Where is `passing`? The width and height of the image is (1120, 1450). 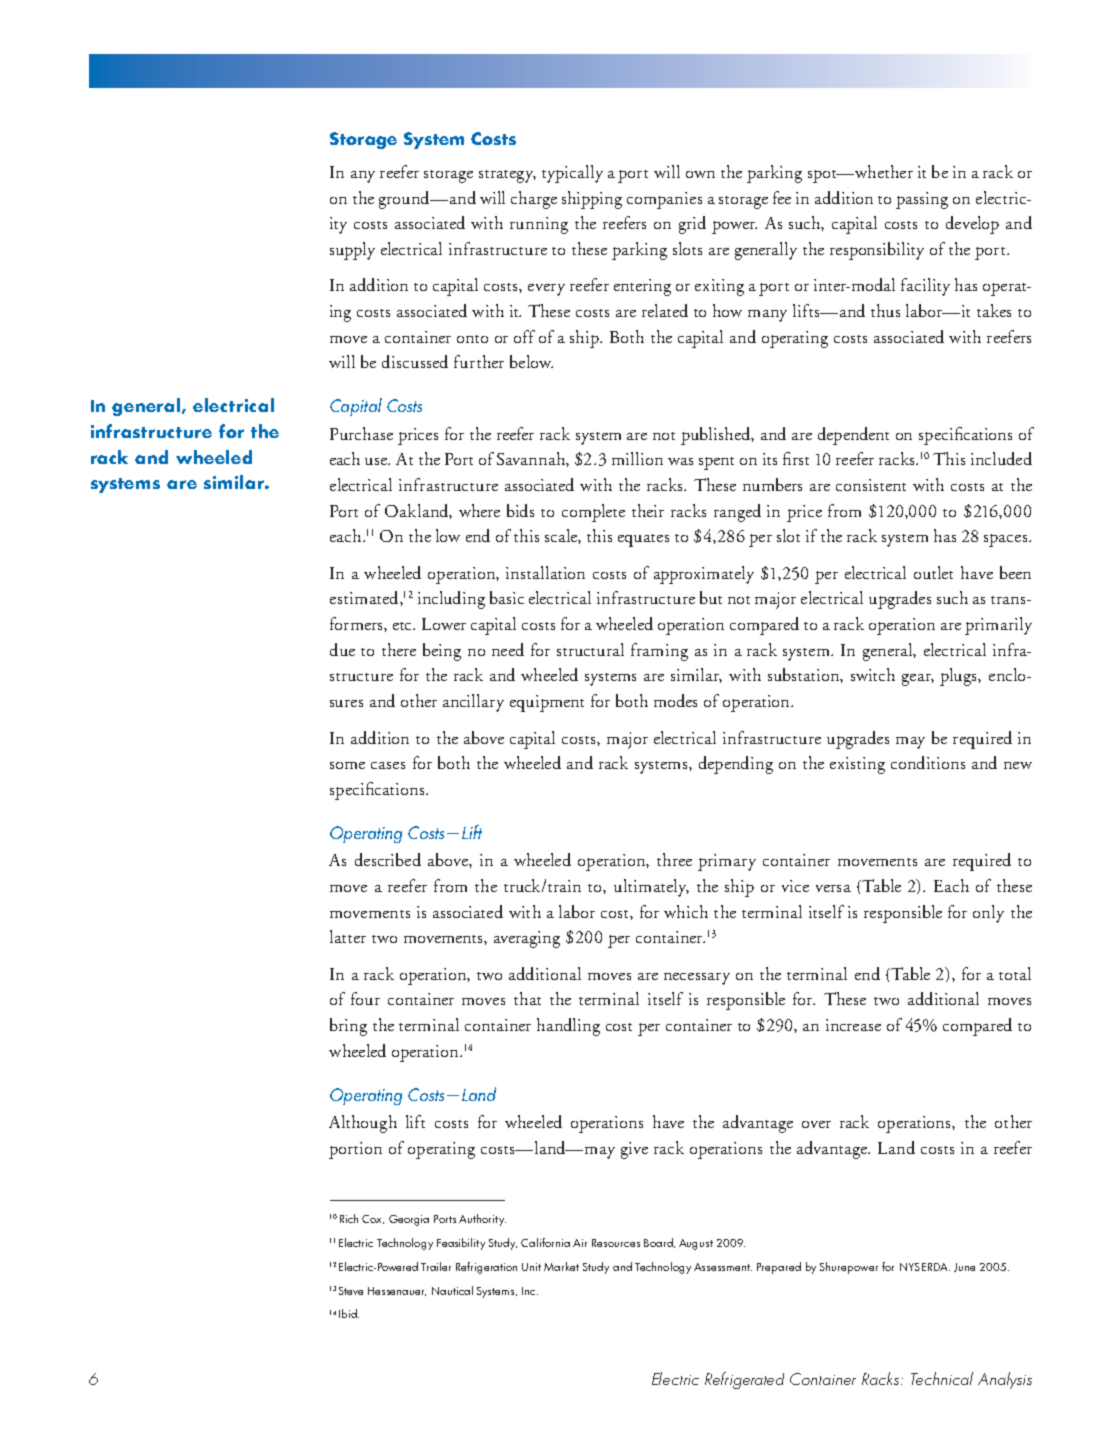
passing is located at coordinates (922, 200).
